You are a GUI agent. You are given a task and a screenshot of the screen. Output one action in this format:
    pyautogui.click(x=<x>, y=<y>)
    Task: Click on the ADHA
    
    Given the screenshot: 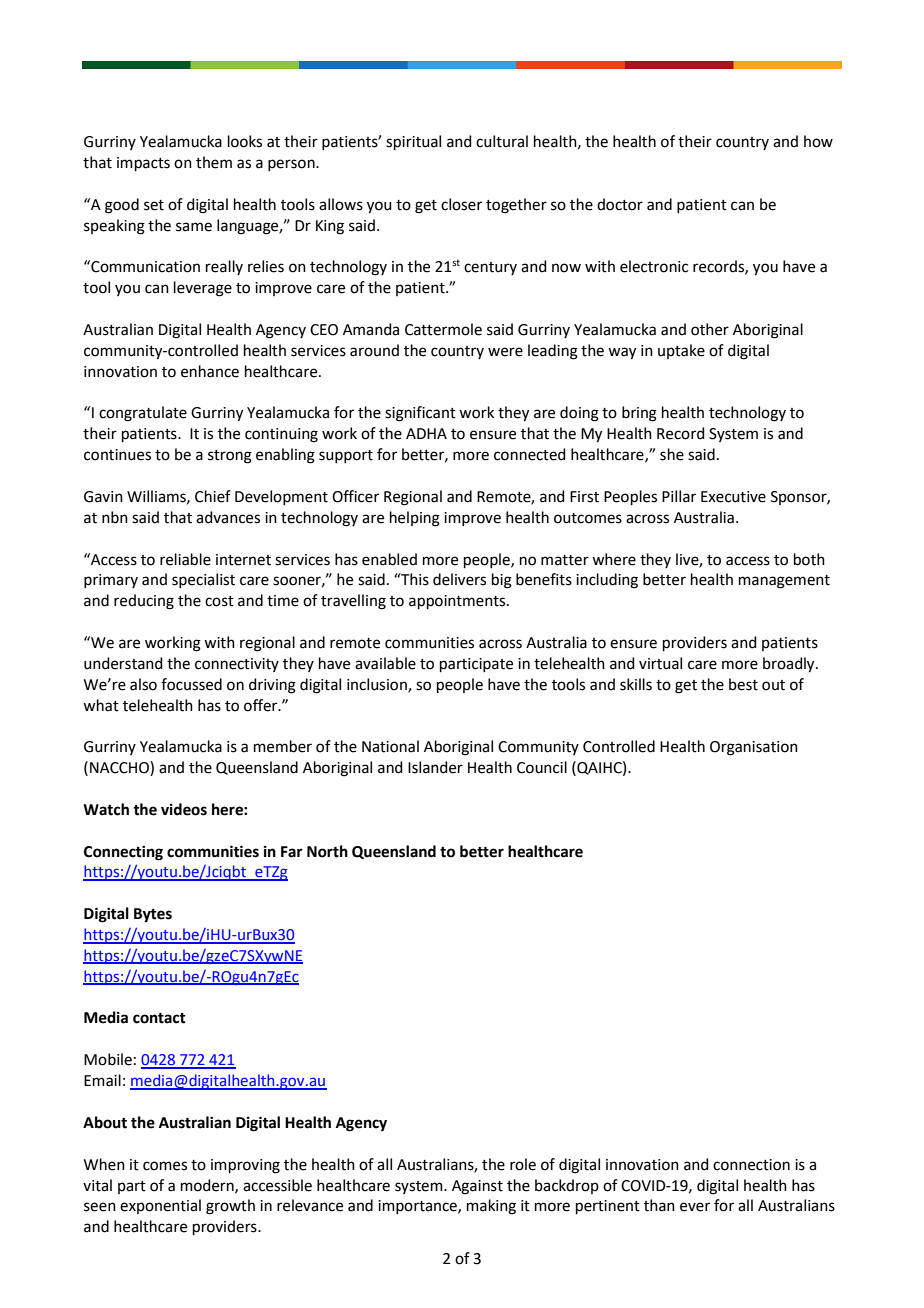 What is the action you would take?
    pyautogui.click(x=426, y=433)
